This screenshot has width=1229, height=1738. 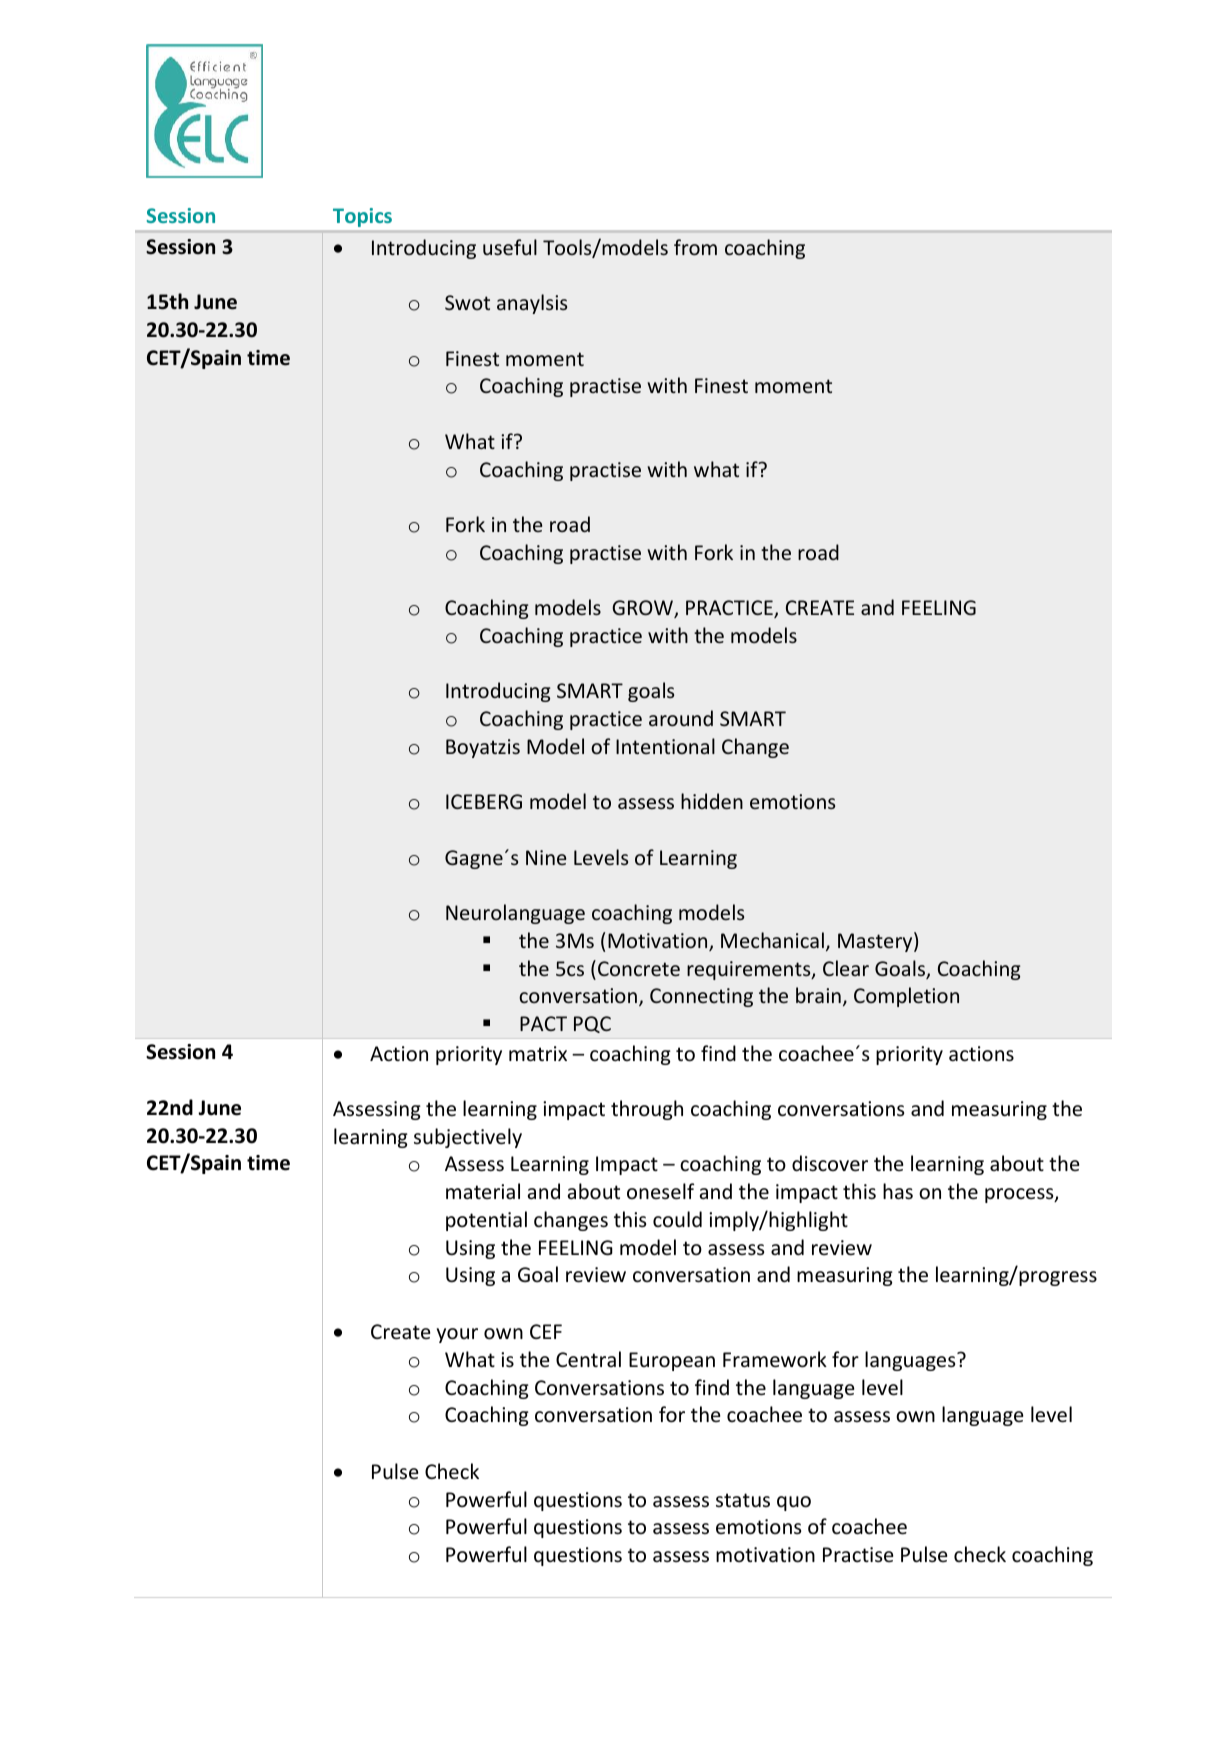 What do you see at coordinates (510, 247) in the screenshot?
I see `useful` at bounding box center [510, 247].
